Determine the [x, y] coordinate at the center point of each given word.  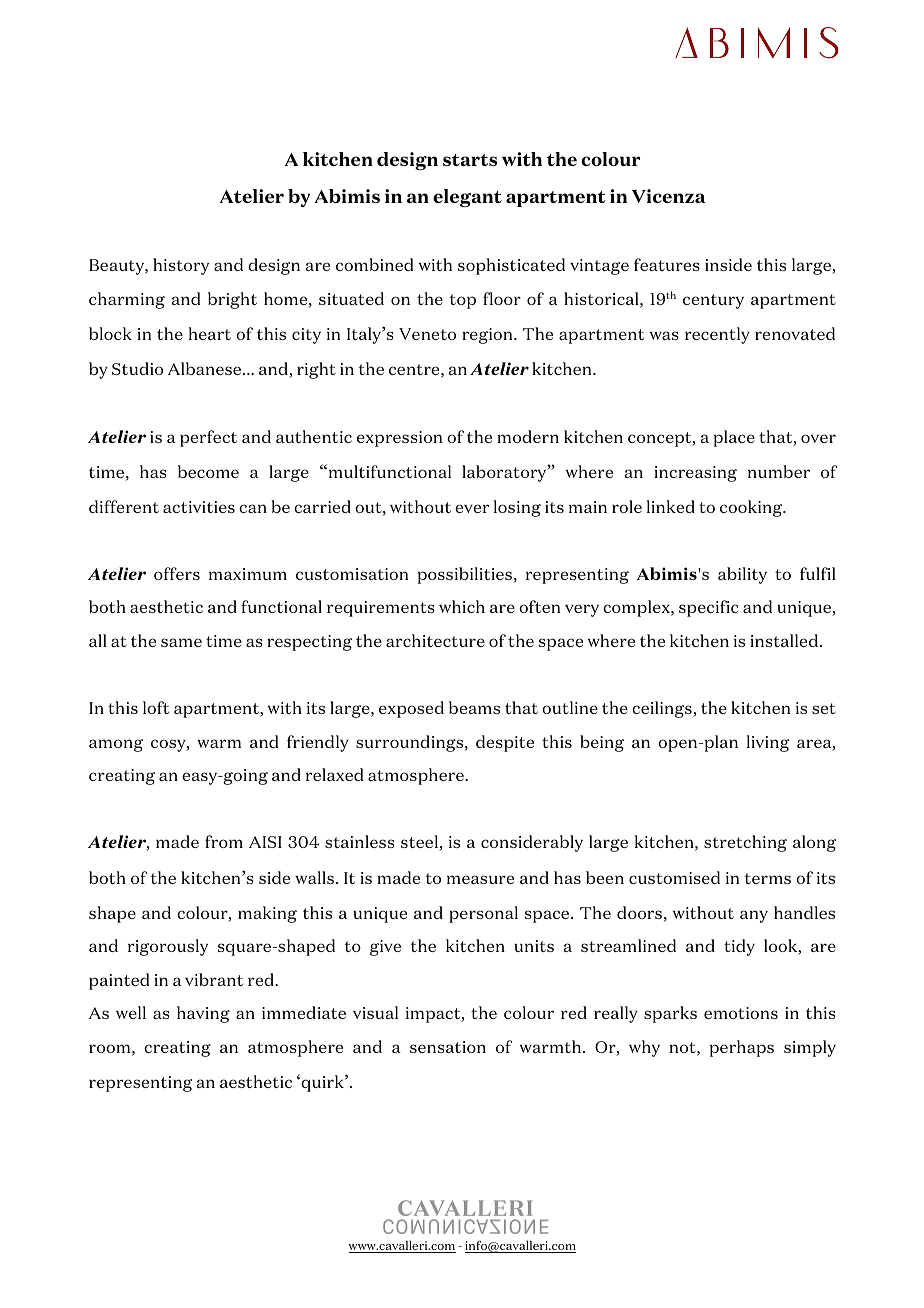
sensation [448, 1047]
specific [709, 608]
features [667, 264]
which [462, 606]
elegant [467, 198]
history [181, 266]
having [203, 1014]
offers [177, 573]
